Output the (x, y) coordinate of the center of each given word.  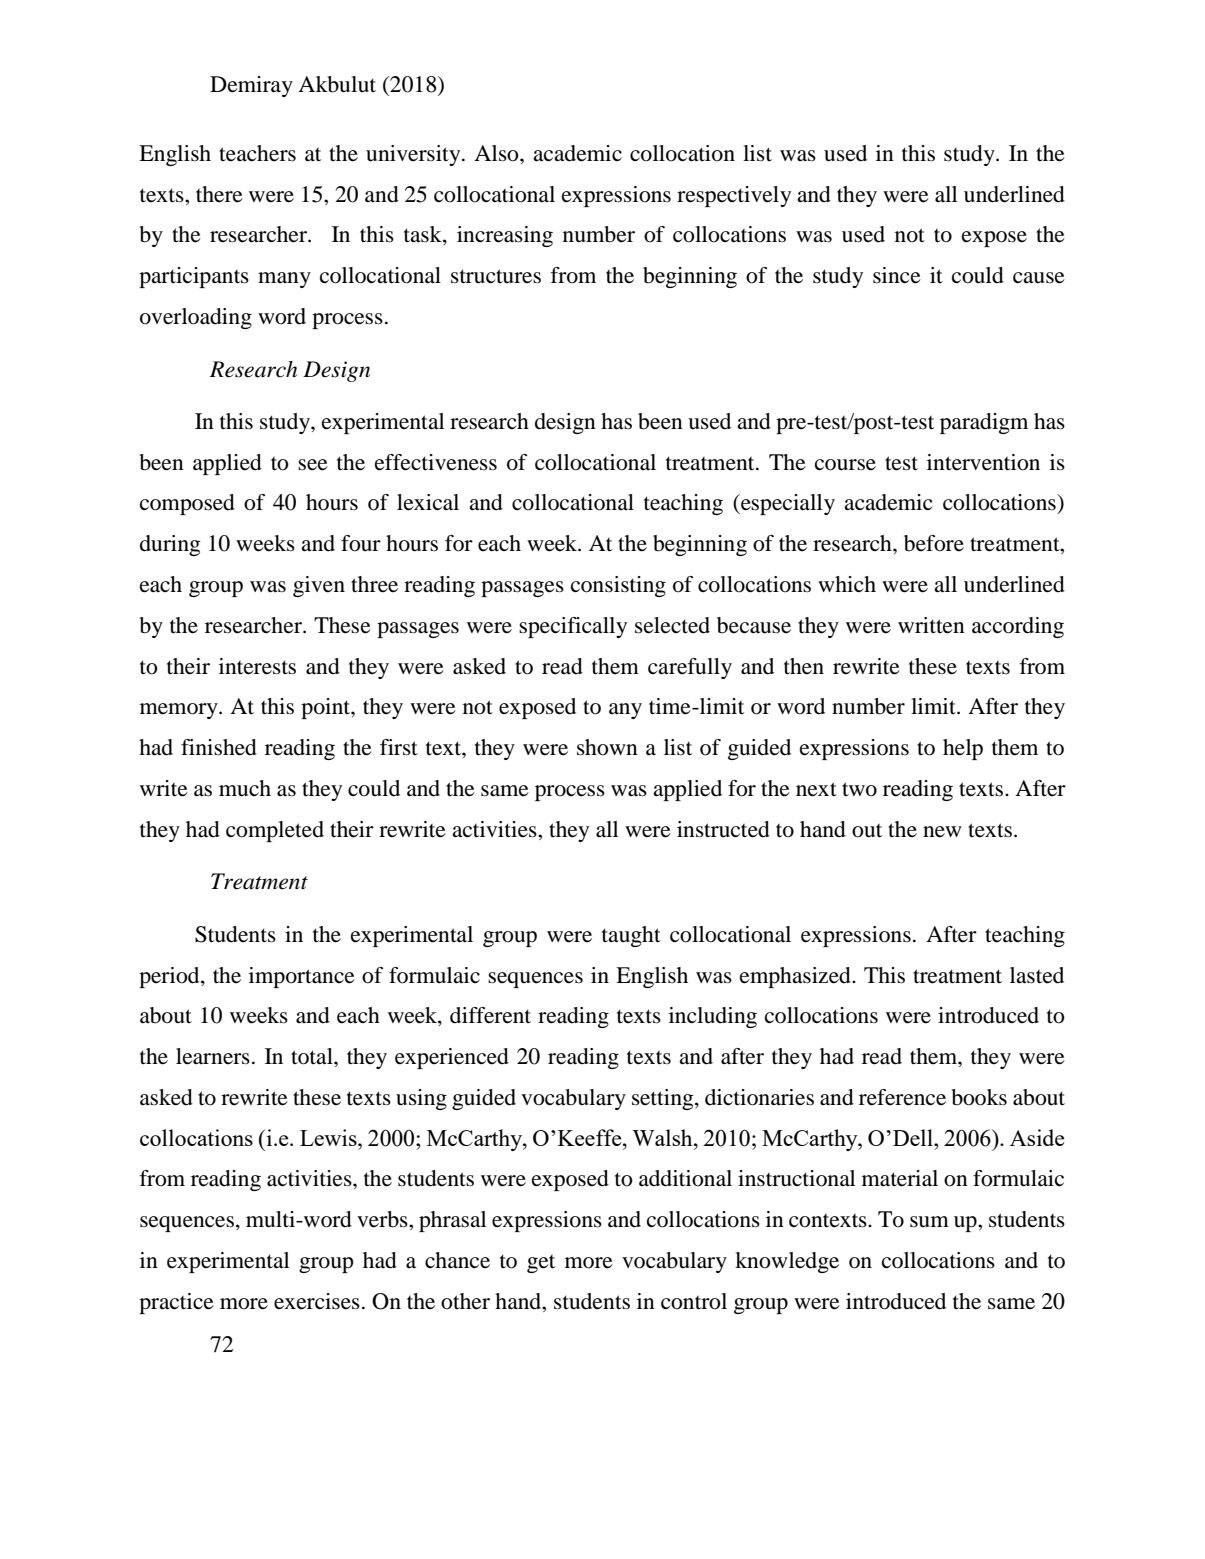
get (541, 1264)
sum (929, 1222)
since (897, 275)
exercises (317, 1301)
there (219, 194)
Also (497, 153)
